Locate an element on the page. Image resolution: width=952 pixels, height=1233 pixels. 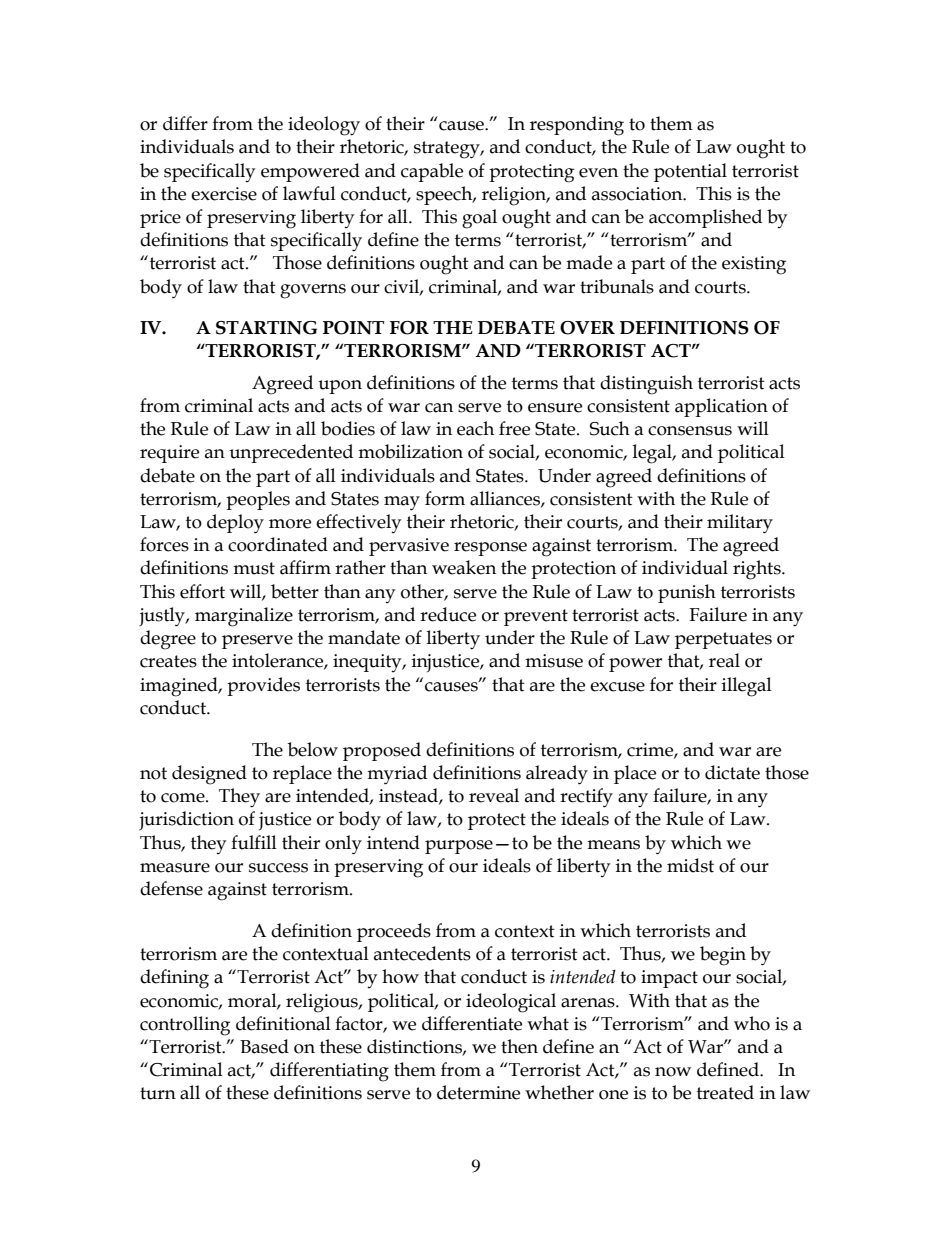
proposed is located at coordinates (382, 751).
